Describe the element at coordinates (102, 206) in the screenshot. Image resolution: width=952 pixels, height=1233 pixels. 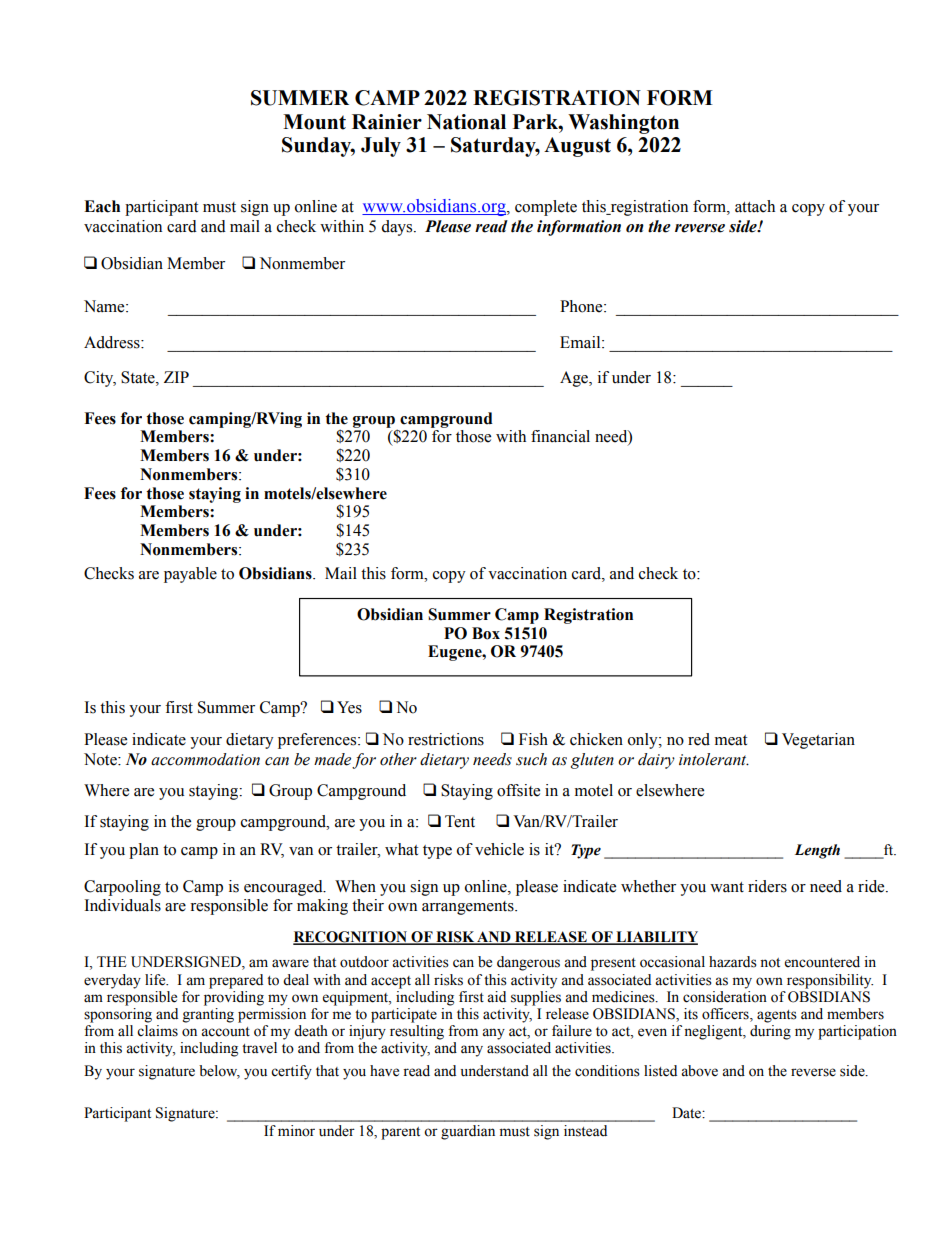
I see `Each` at that location.
